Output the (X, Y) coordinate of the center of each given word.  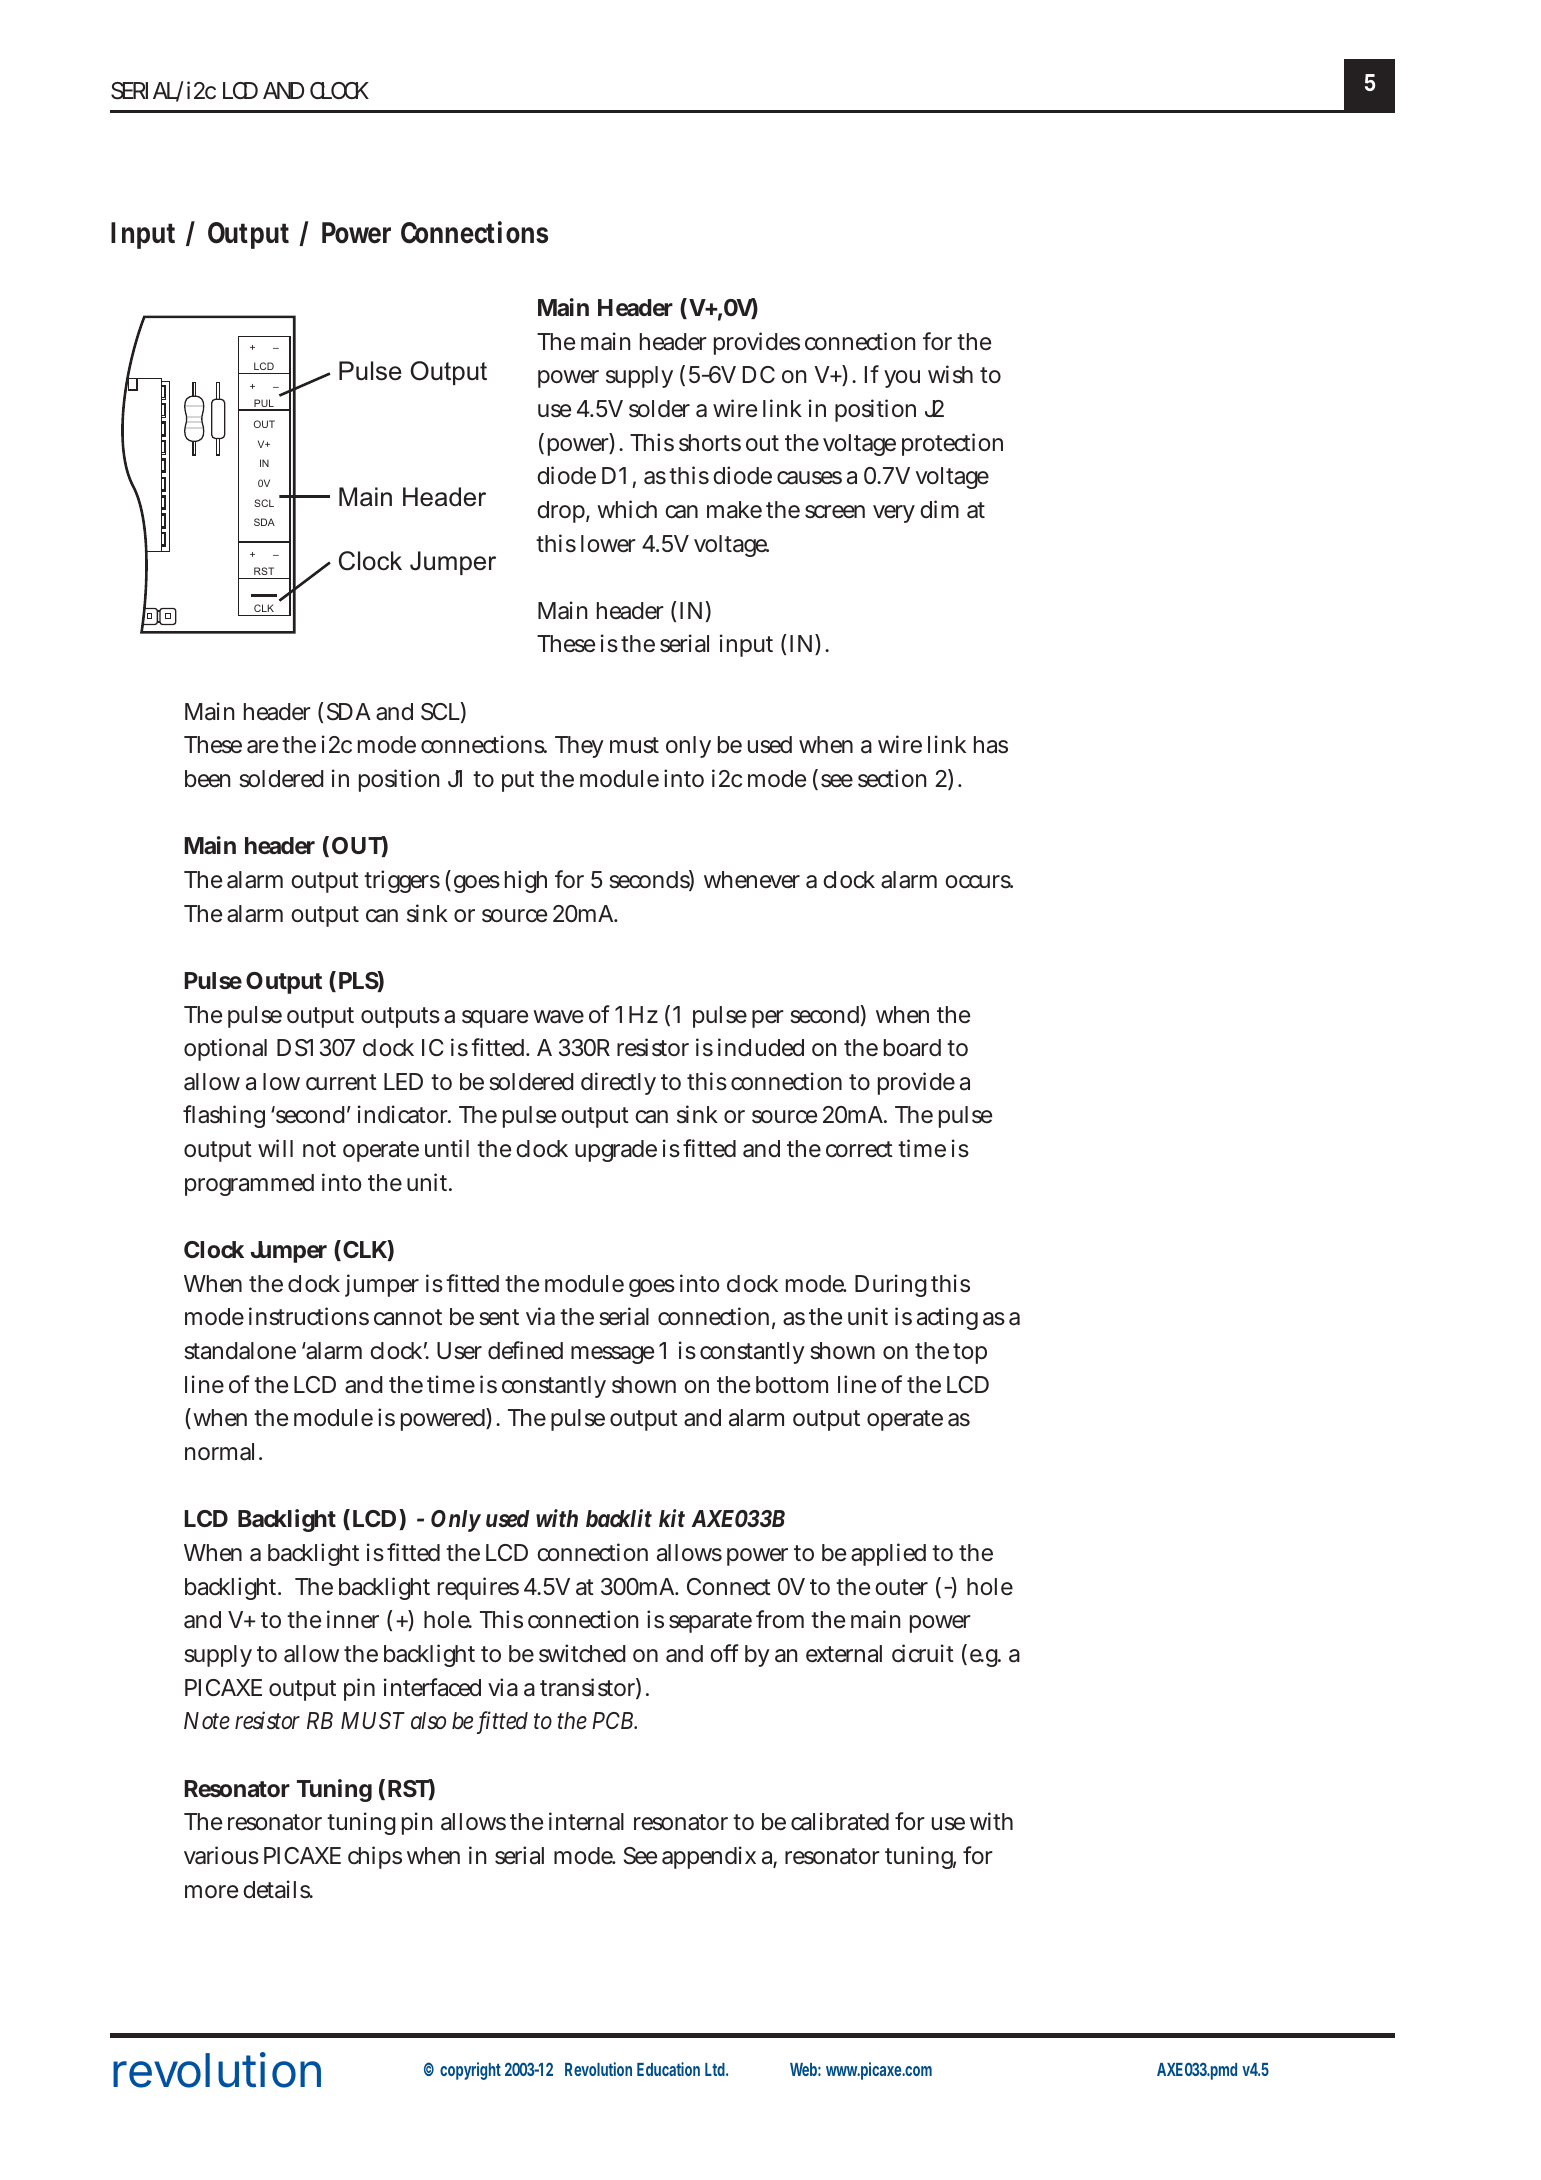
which (627, 509)
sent (499, 1317)
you (902, 379)
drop (561, 512)
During (891, 1285)
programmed (249, 1185)
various (221, 1855)
